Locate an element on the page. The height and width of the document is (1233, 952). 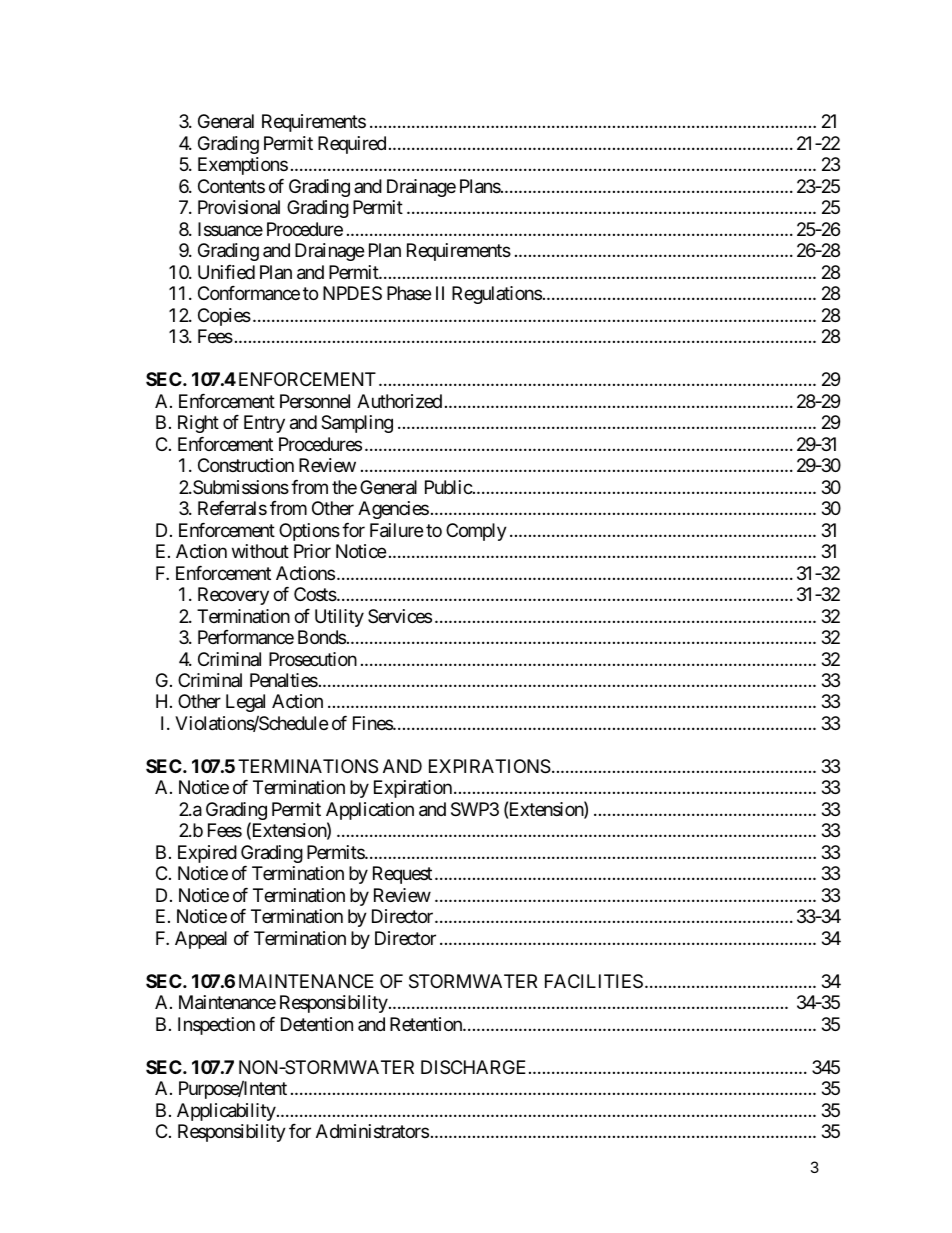
Detention is located at coordinates (317, 1024).
